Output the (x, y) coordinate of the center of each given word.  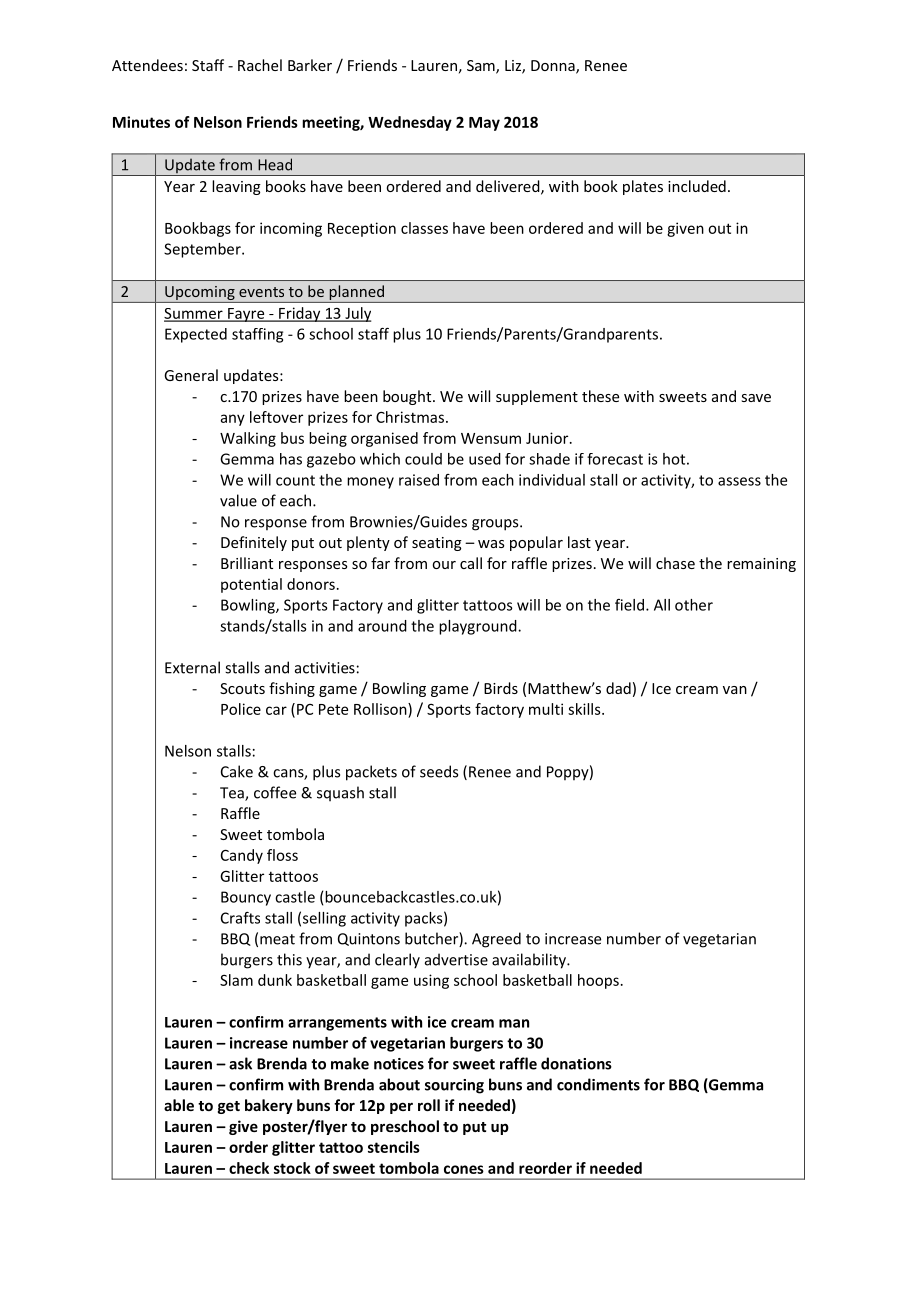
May (484, 124)
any (233, 420)
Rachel (260, 65)
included (697, 186)
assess (739, 481)
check (249, 1168)
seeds (439, 771)
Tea (233, 794)
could (423, 459)
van (735, 690)
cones (464, 1169)
